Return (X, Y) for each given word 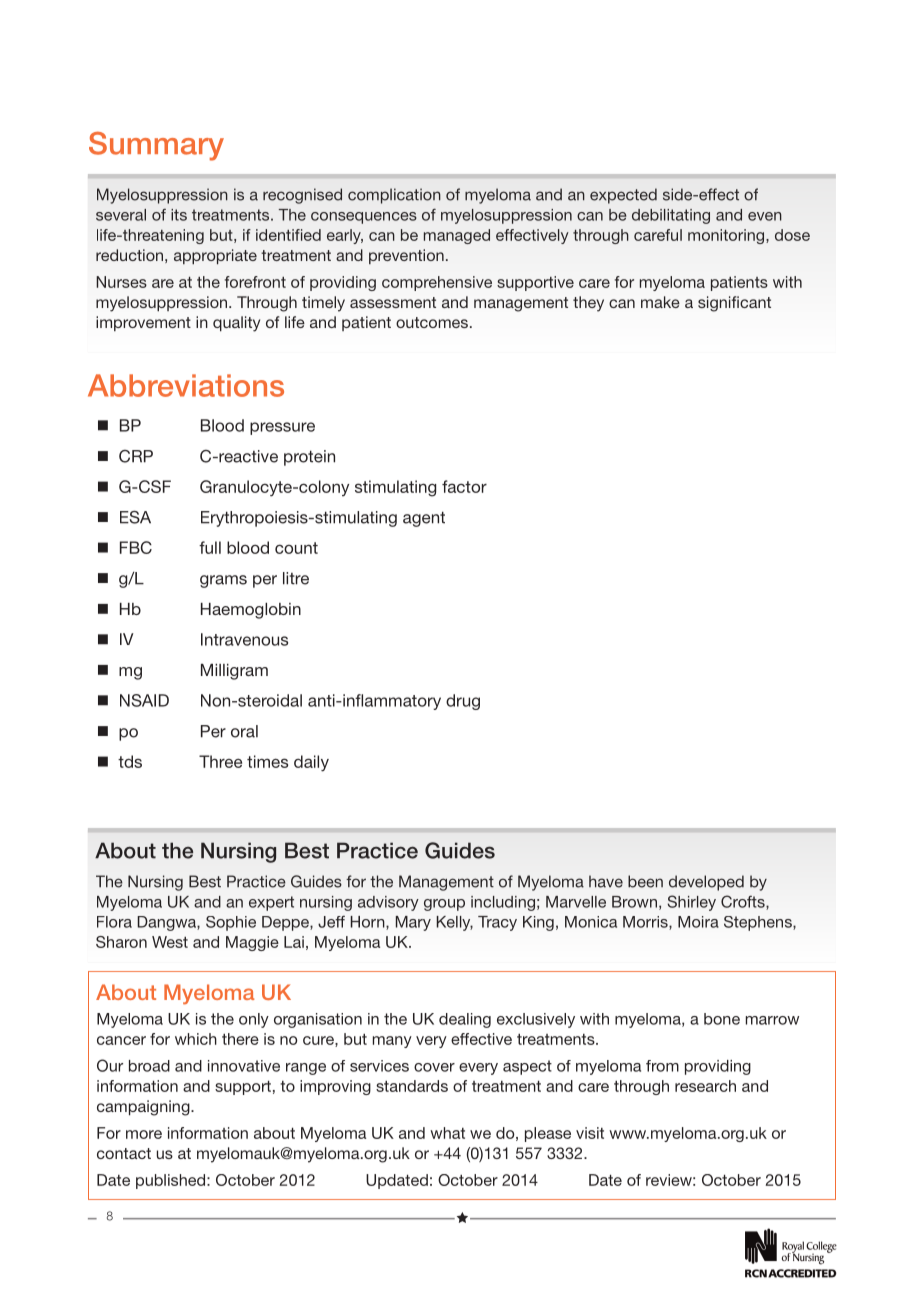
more (144, 1134)
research (705, 1086)
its (179, 215)
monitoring (727, 236)
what (447, 1133)
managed (457, 236)
